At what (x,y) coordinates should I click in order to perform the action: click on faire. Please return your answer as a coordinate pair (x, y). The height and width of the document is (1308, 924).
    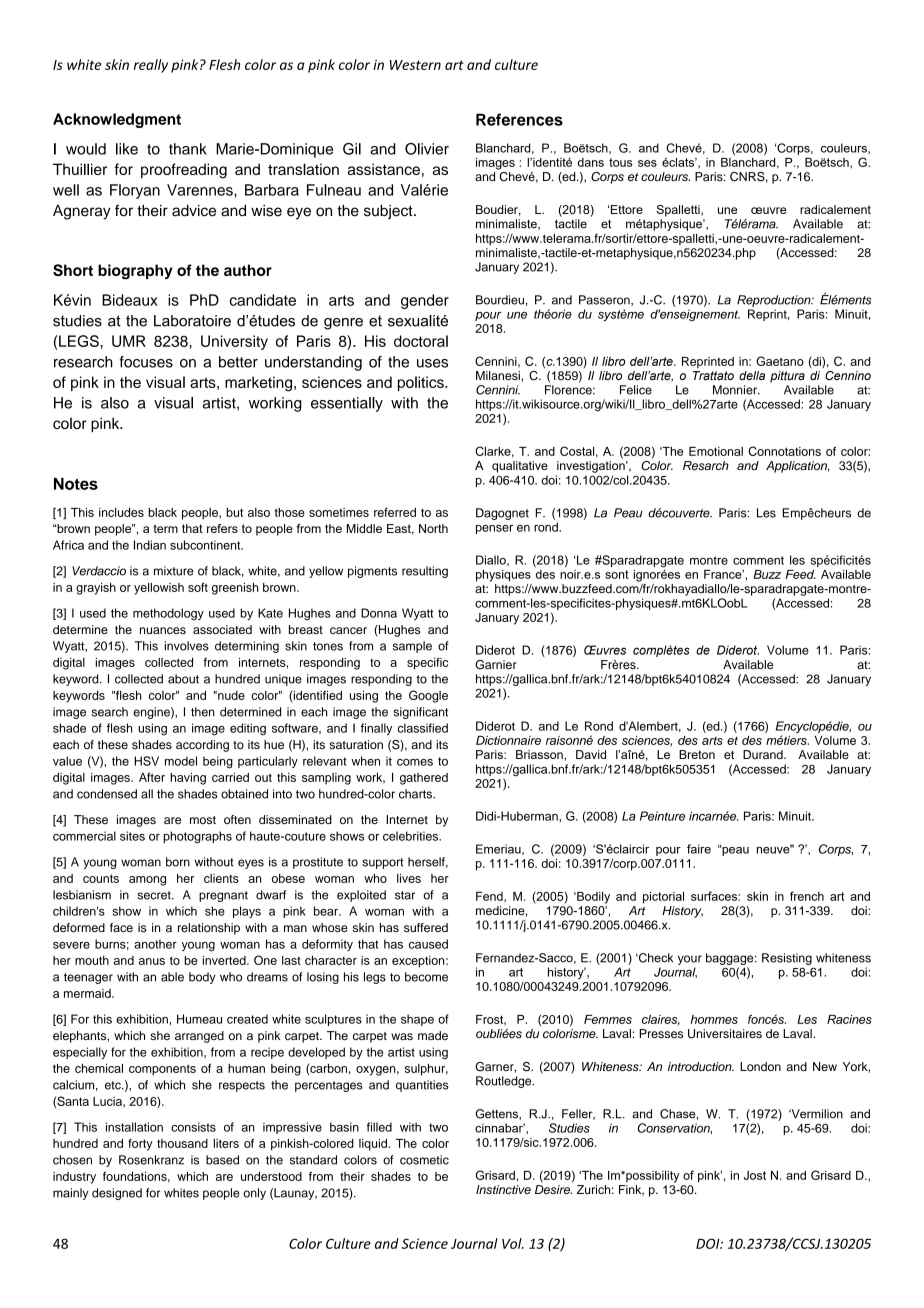
    Looking at the image, I should click on (699, 849).
